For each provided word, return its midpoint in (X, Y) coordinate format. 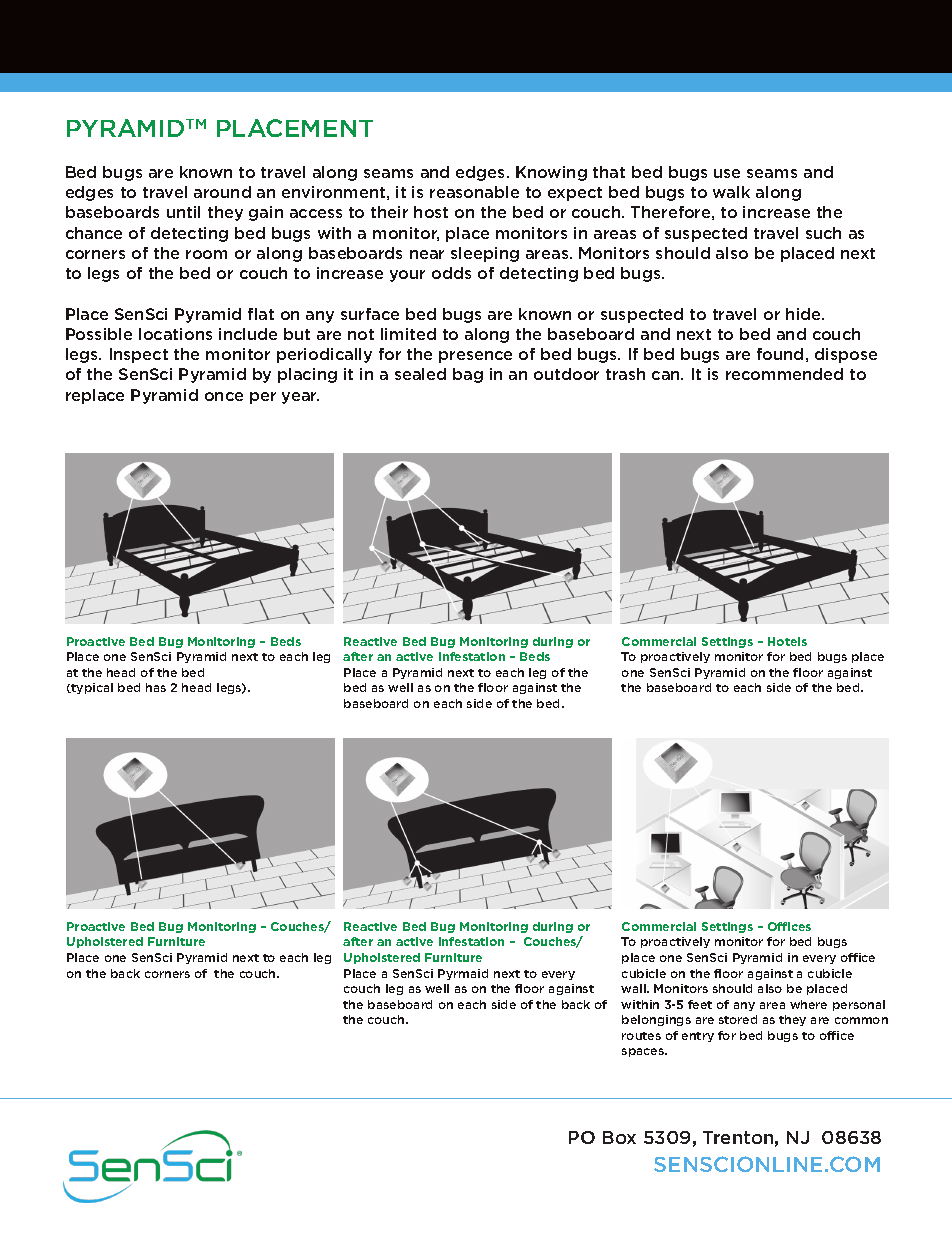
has (156, 687)
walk (731, 192)
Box (619, 1137)
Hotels (787, 641)
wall (634, 988)
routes (641, 1036)
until (183, 212)
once (224, 396)
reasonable (474, 192)
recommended (784, 374)
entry (698, 1037)
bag (468, 375)
